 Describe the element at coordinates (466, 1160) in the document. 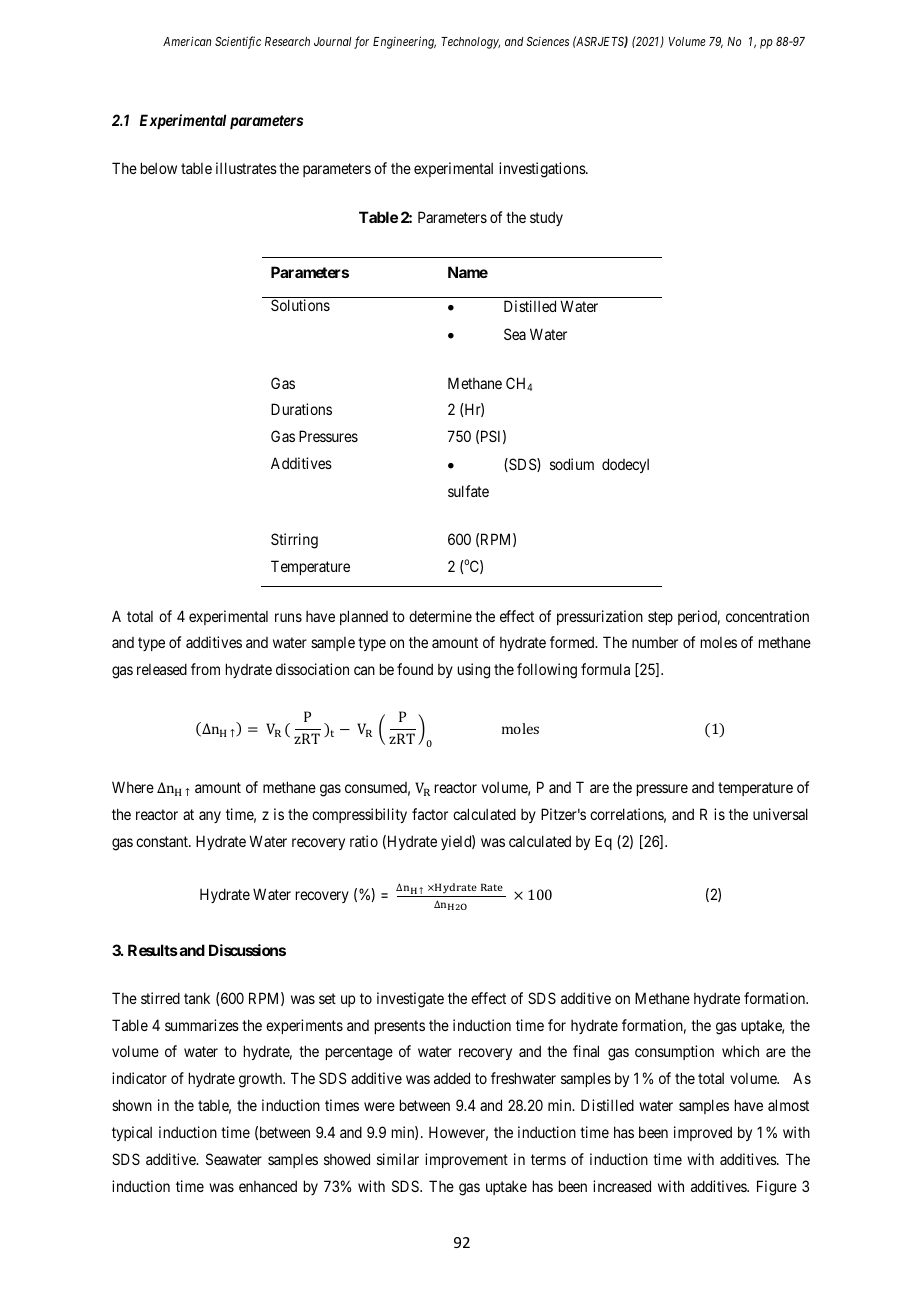

I see `improvement` at that location.
